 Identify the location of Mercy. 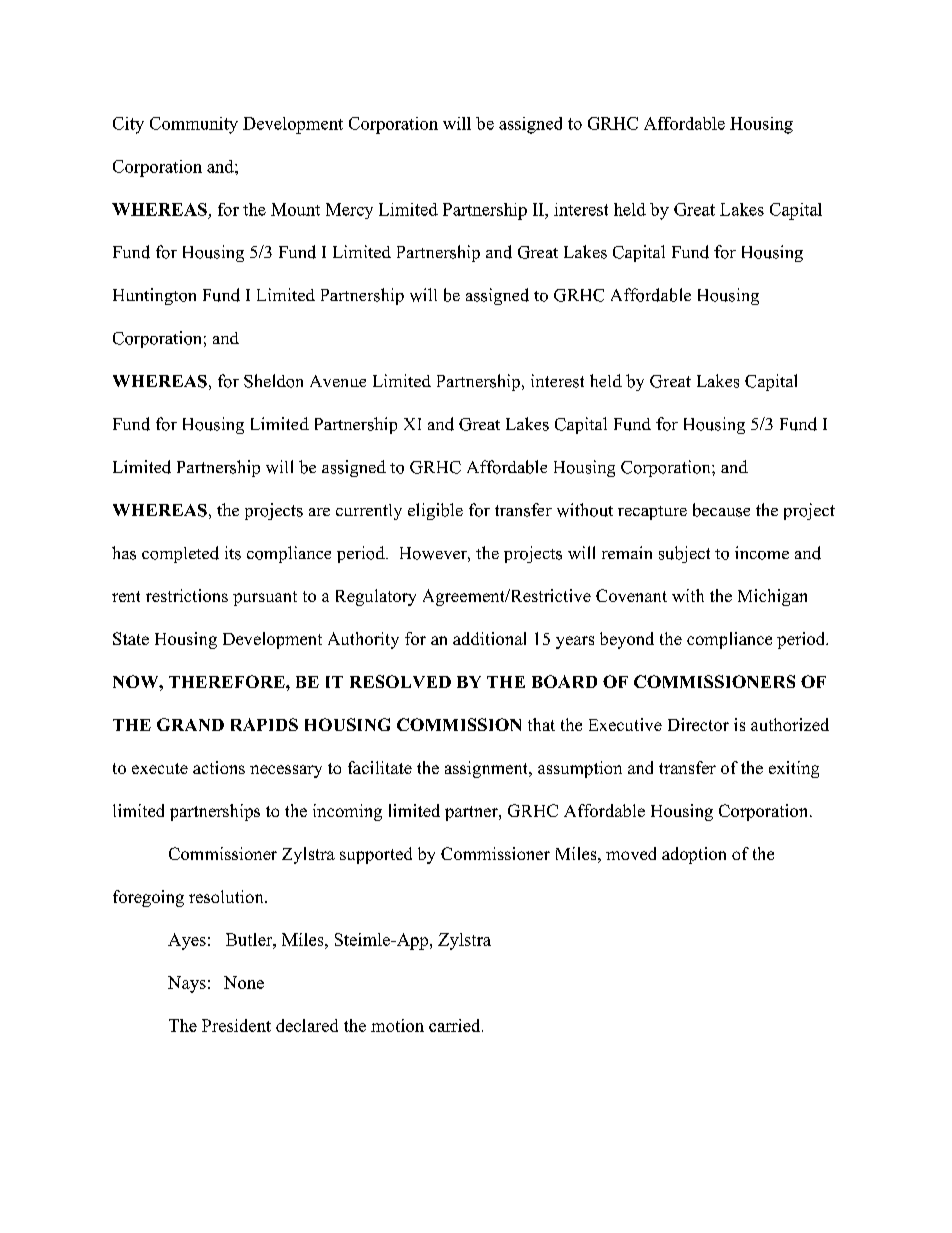
(349, 211).
